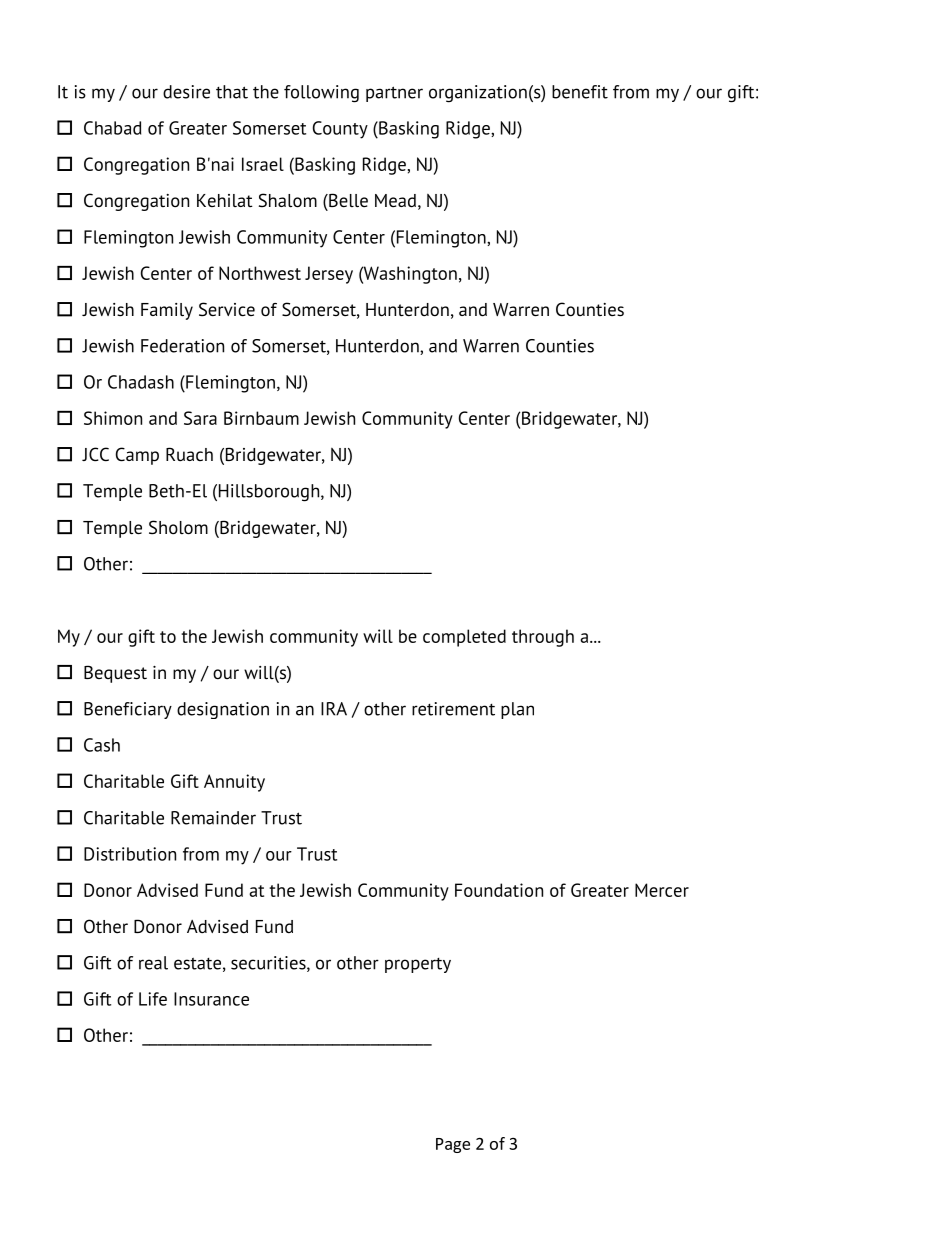  What do you see at coordinates (334, 709) in the screenshot?
I see `IRA` at bounding box center [334, 709].
